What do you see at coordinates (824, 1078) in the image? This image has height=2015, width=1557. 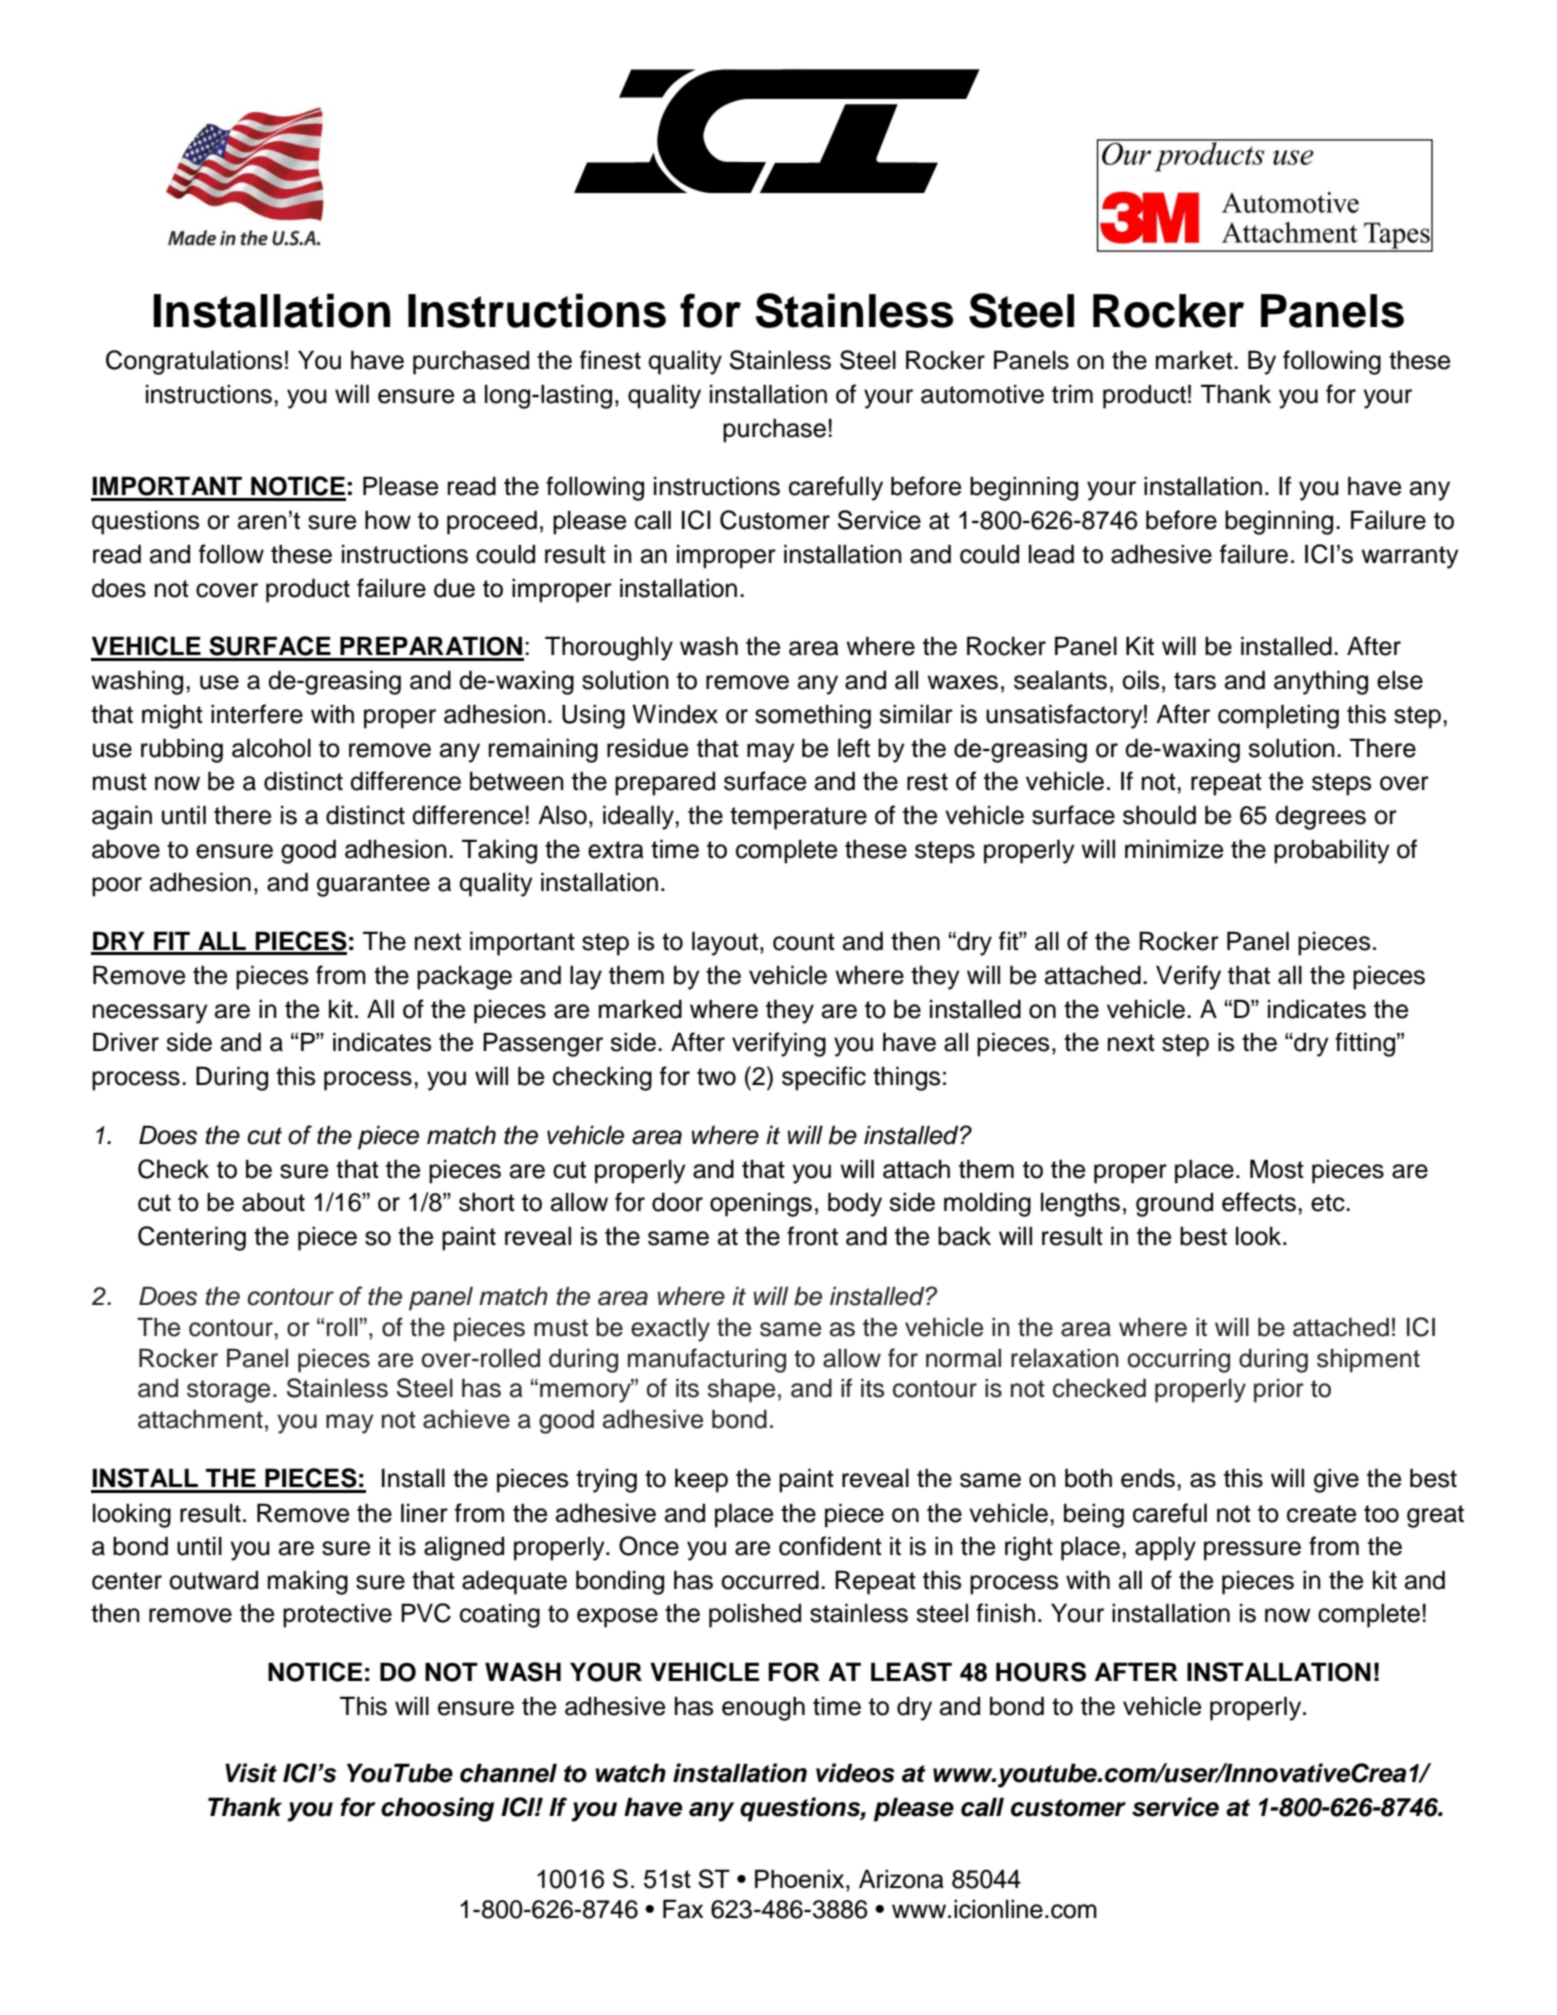 I see `specific` at bounding box center [824, 1078].
